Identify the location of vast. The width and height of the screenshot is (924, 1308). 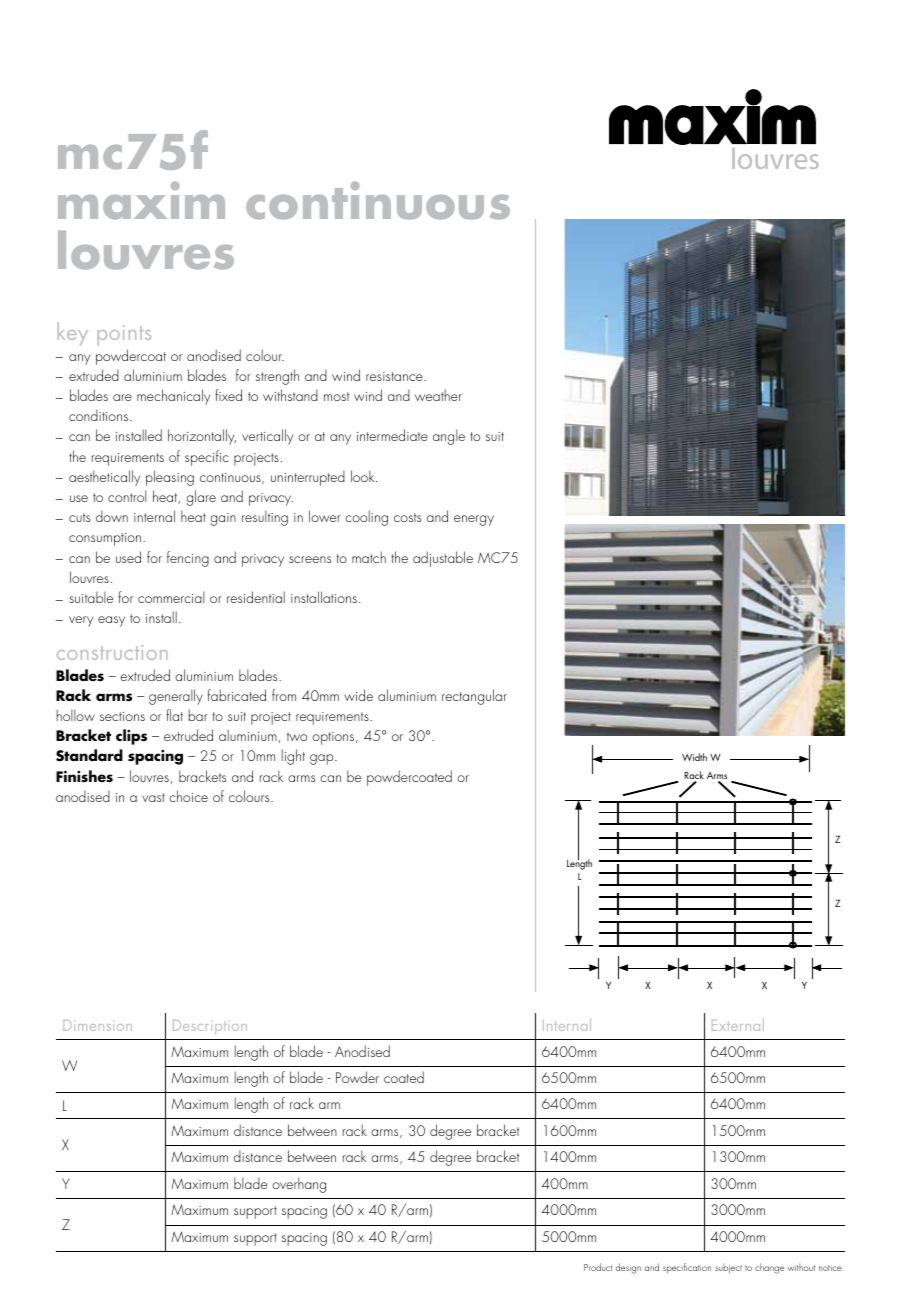
(153, 797).
